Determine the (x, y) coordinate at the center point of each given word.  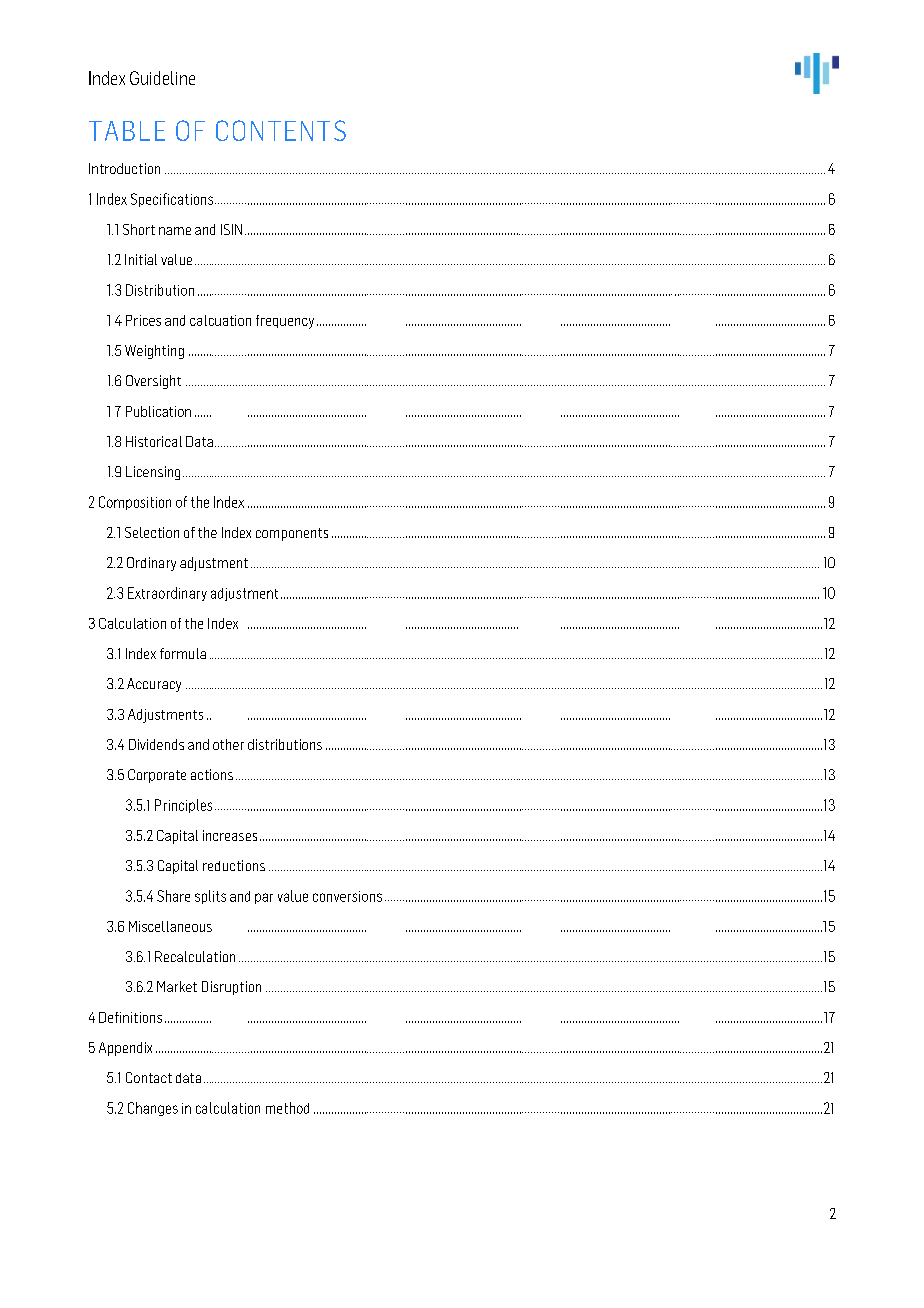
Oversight (153, 382)
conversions (347, 896)
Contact (149, 1077)
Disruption (231, 988)
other (228, 744)
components (292, 534)
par (264, 898)
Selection (152, 532)
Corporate (157, 776)
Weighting (154, 352)
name (175, 231)
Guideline (162, 78)
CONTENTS (281, 130)
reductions (234, 865)
